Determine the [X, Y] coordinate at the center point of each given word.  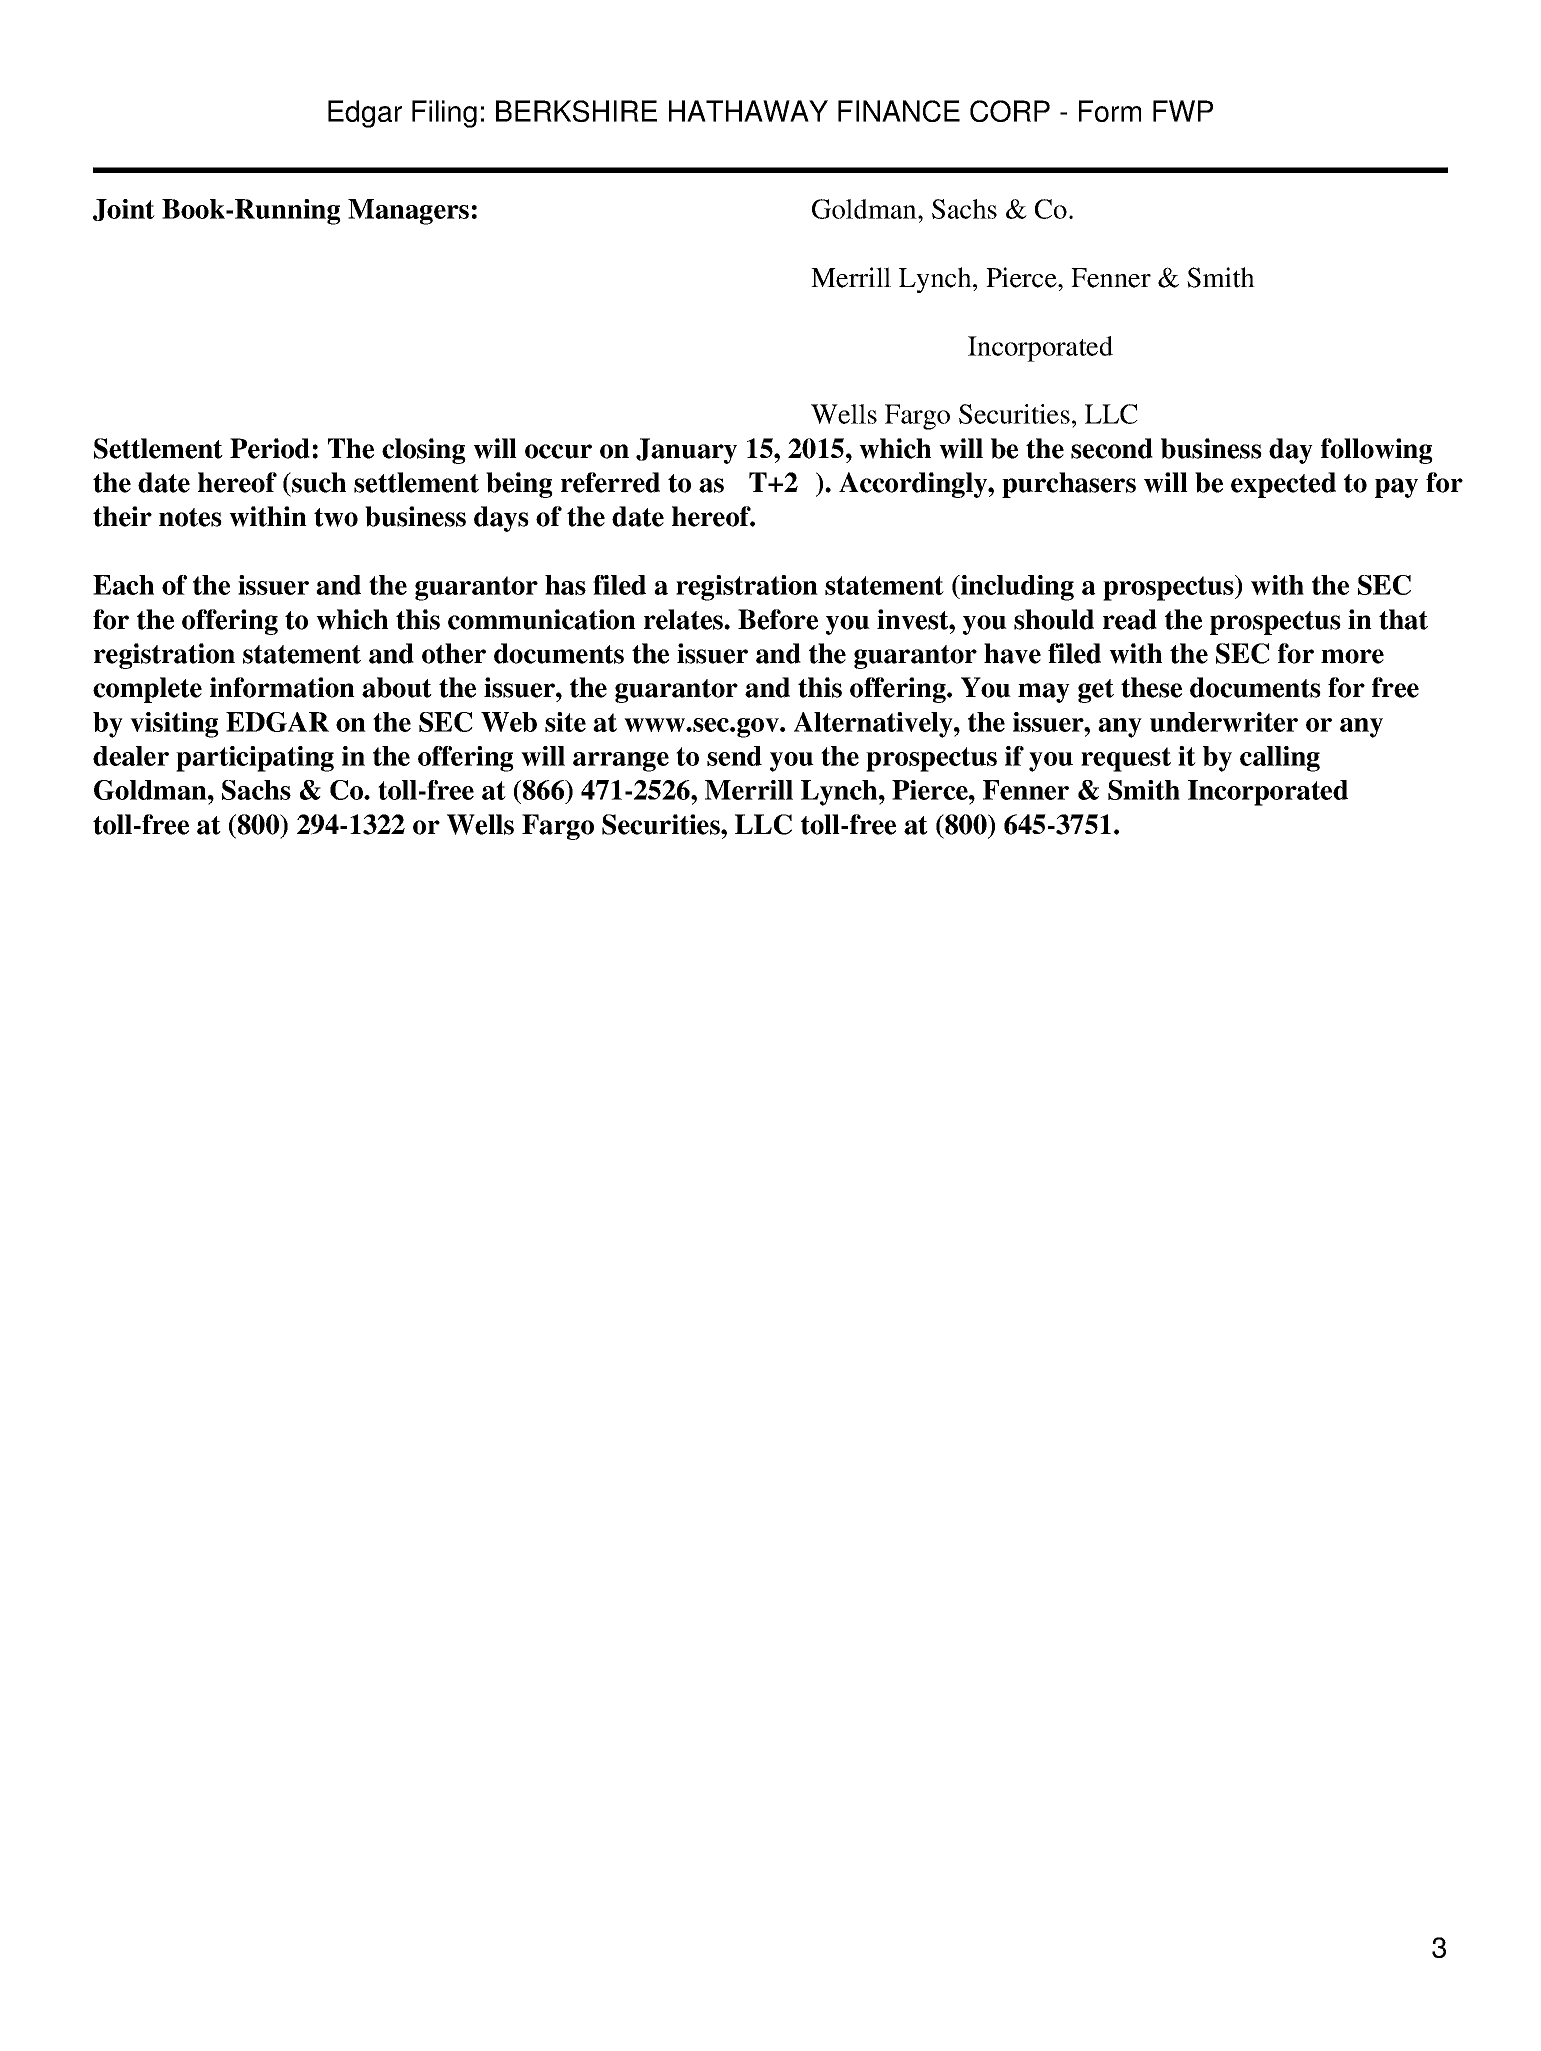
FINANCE [899, 111]
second [1112, 448]
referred [610, 482]
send [734, 756]
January [686, 451]
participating [255, 759]
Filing [444, 114]
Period [270, 448]
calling [1280, 759]
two [336, 517]
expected [1283, 485]
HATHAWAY [748, 111]
